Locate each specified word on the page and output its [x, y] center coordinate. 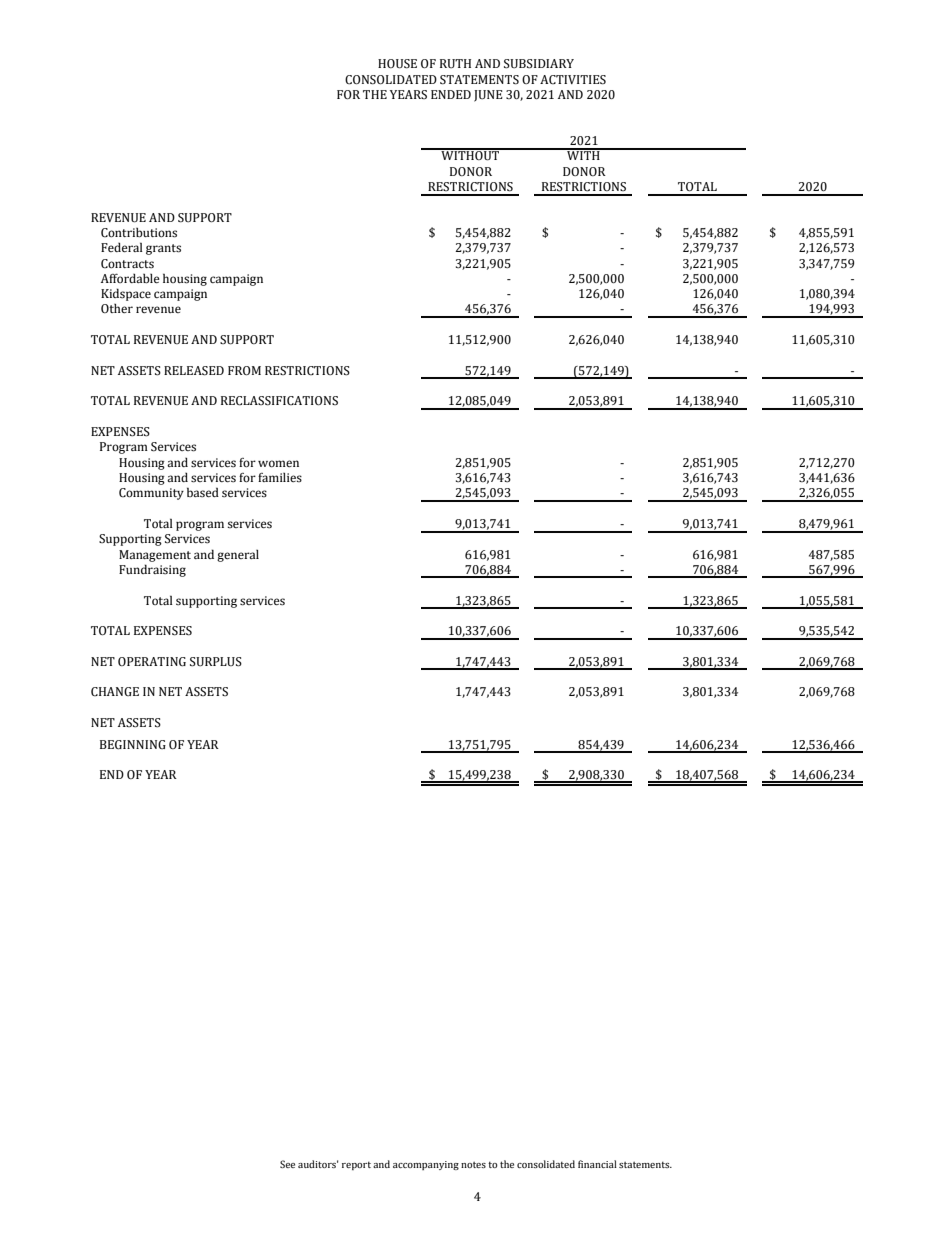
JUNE [488, 96]
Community [151, 494]
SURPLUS [216, 662]
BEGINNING [133, 745]
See [287, 1164]
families [280, 477]
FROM [244, 371]
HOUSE [397, 64]
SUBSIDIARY [539, 64]
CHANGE [115, 692]
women [278, 463]
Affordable [130, 278]
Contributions [139, 232]
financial [597, 1164]
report [356, 1165]
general [238, 556]
